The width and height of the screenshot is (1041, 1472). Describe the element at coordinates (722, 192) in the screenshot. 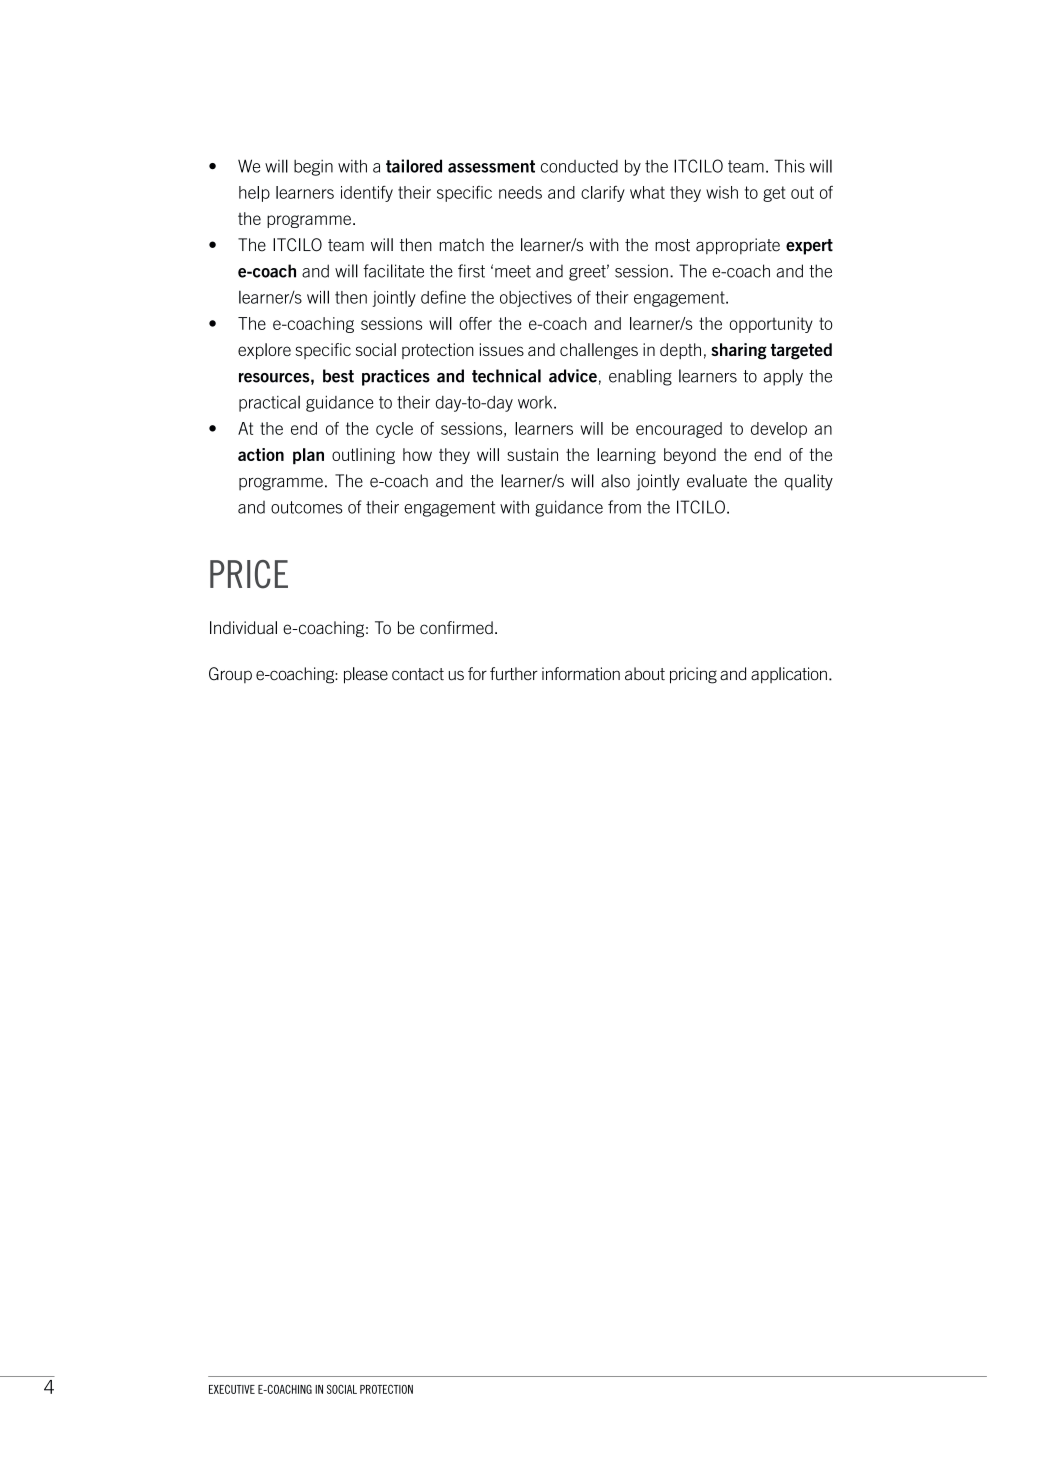

I see `wish` at that location.
